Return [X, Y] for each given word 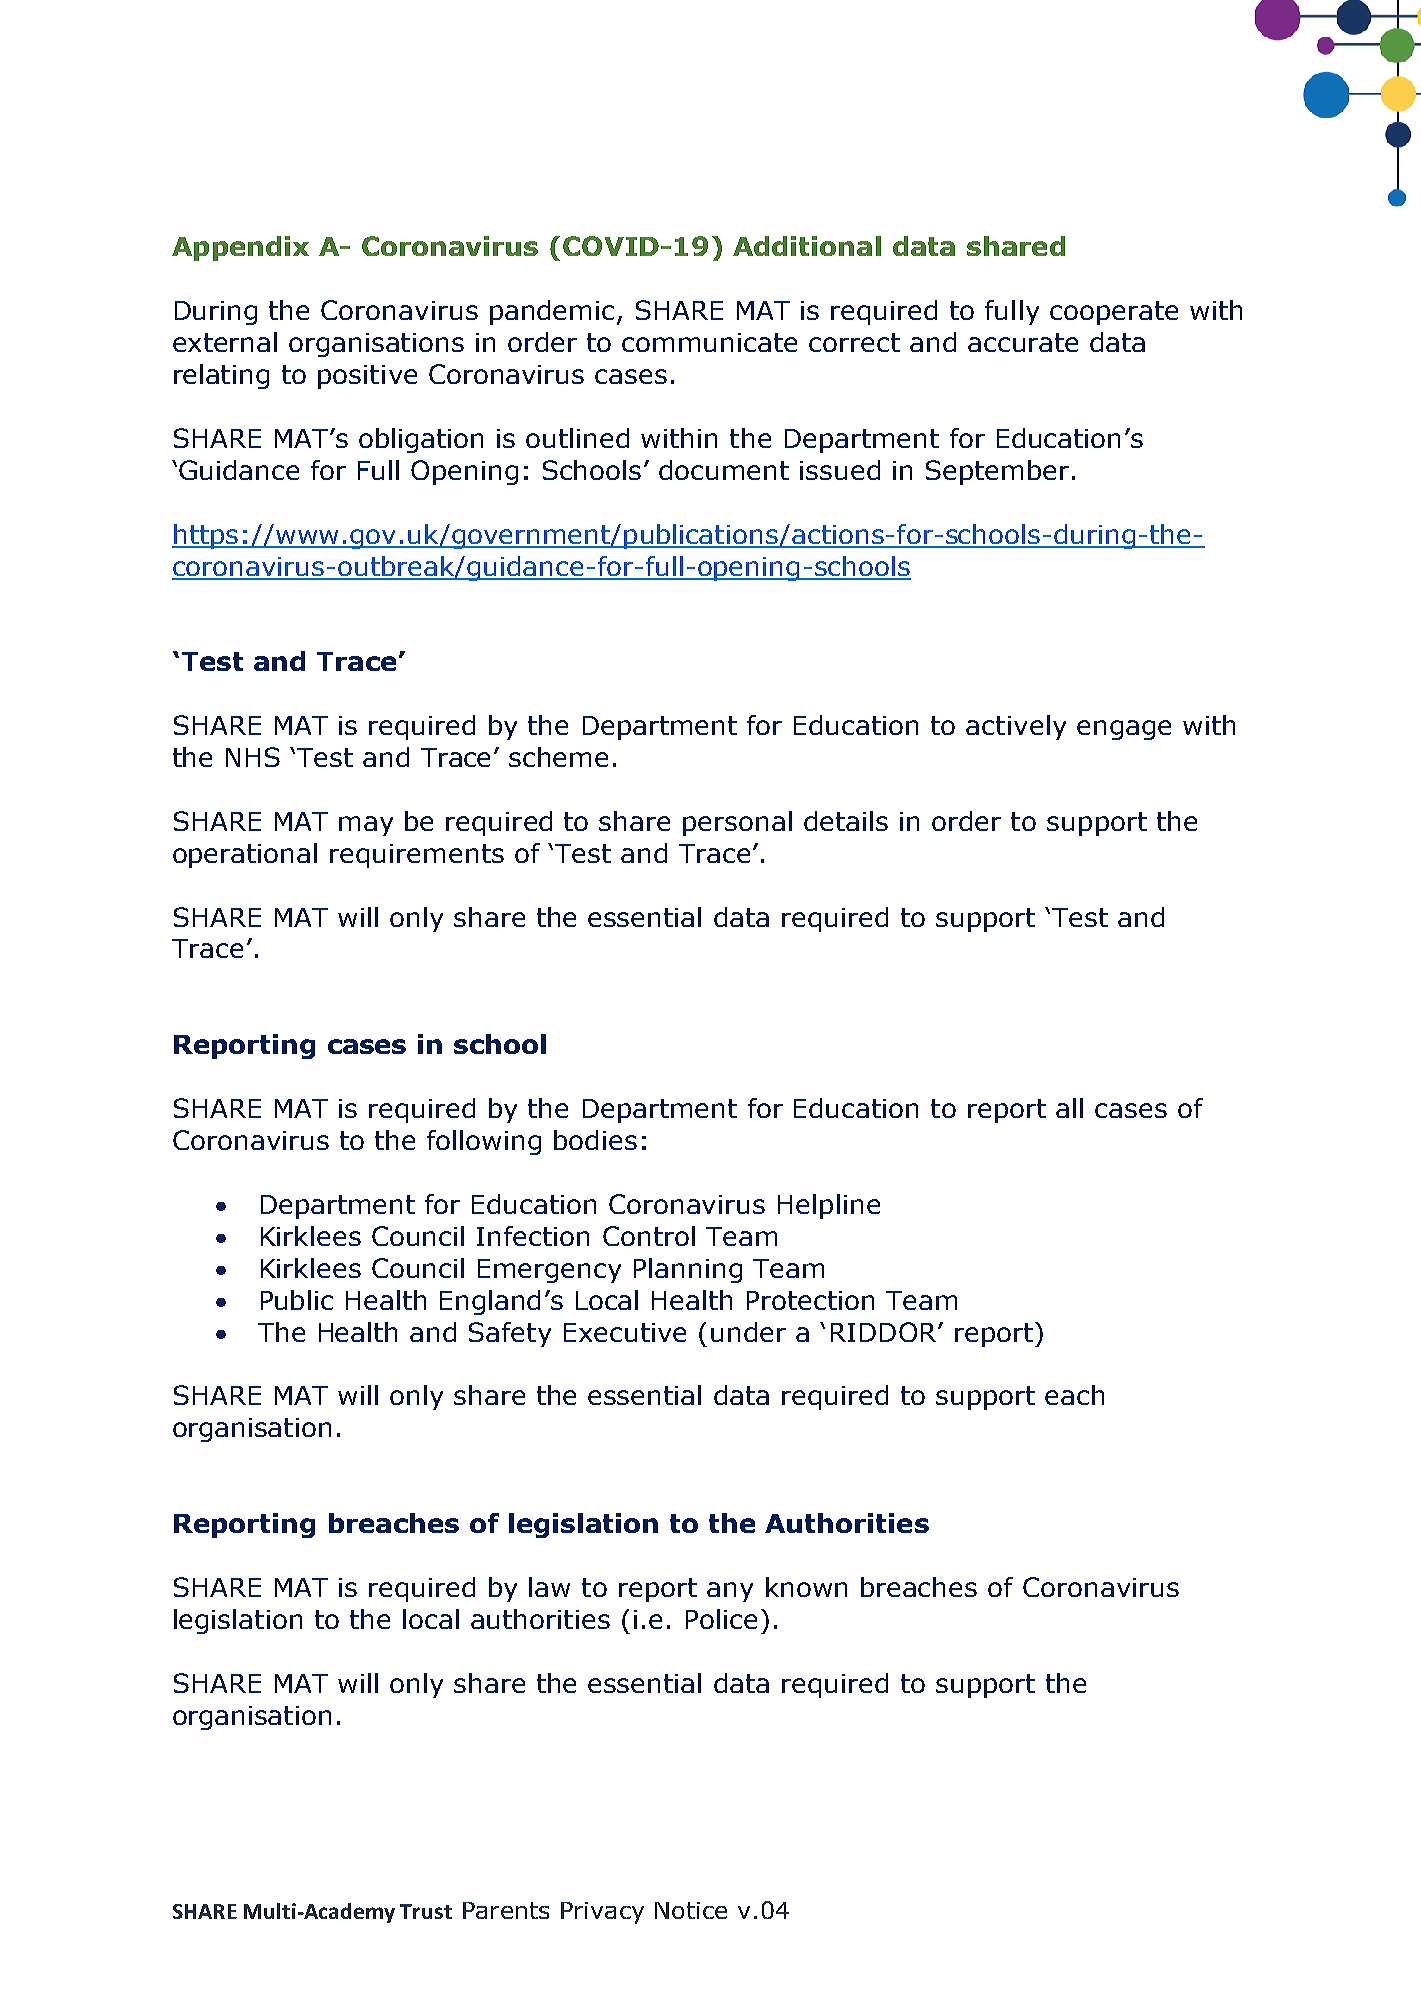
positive [367, 377]
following [484, 1142]
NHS [253, 757]
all [1069, 1108]
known [806, 1587]
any [730, 1592]
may [366, 826]
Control [649, 1236]
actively [1016, 727]
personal [737, 823]
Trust [426, 1911]
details [846, 821]
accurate [1023, 342]
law [549, 1587]
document [724, 470]
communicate [709, 342]
